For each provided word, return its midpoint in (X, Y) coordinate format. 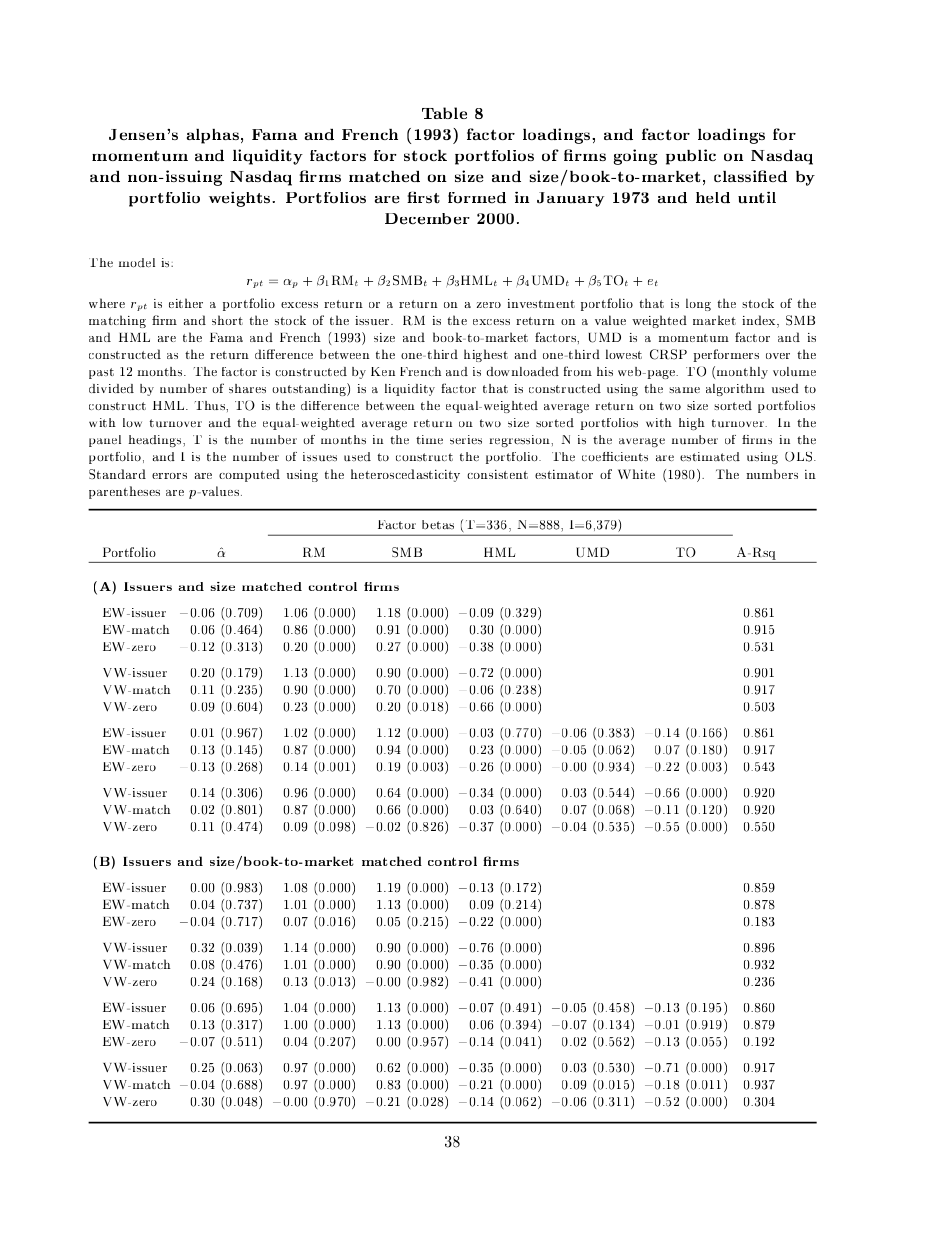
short (227, 320)
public (691, 157)
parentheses (124, 492)
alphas (213, 136)
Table (444, 113)
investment (541, 303)
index (760, 321)
